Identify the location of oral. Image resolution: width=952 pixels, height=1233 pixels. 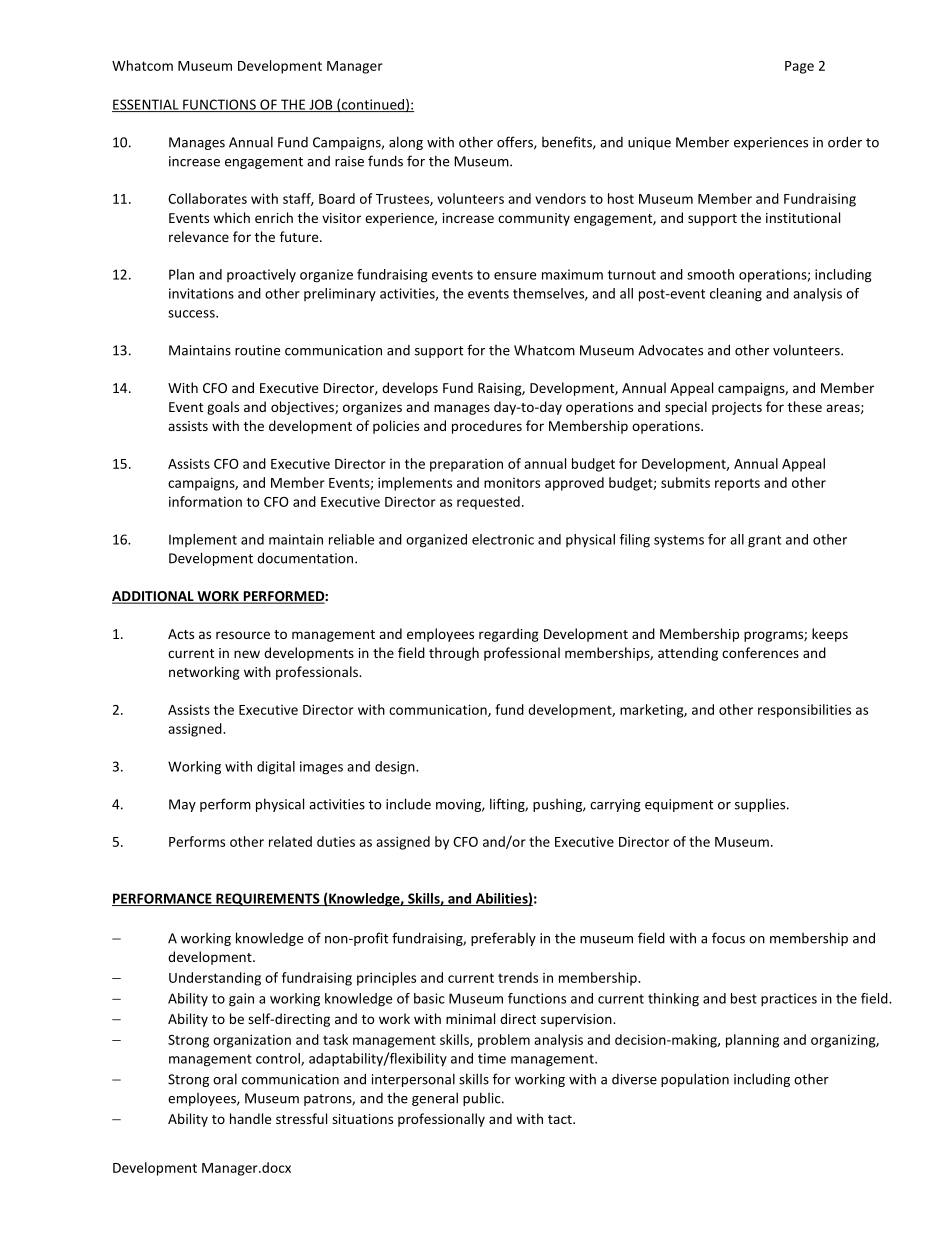
(225, 1079).
